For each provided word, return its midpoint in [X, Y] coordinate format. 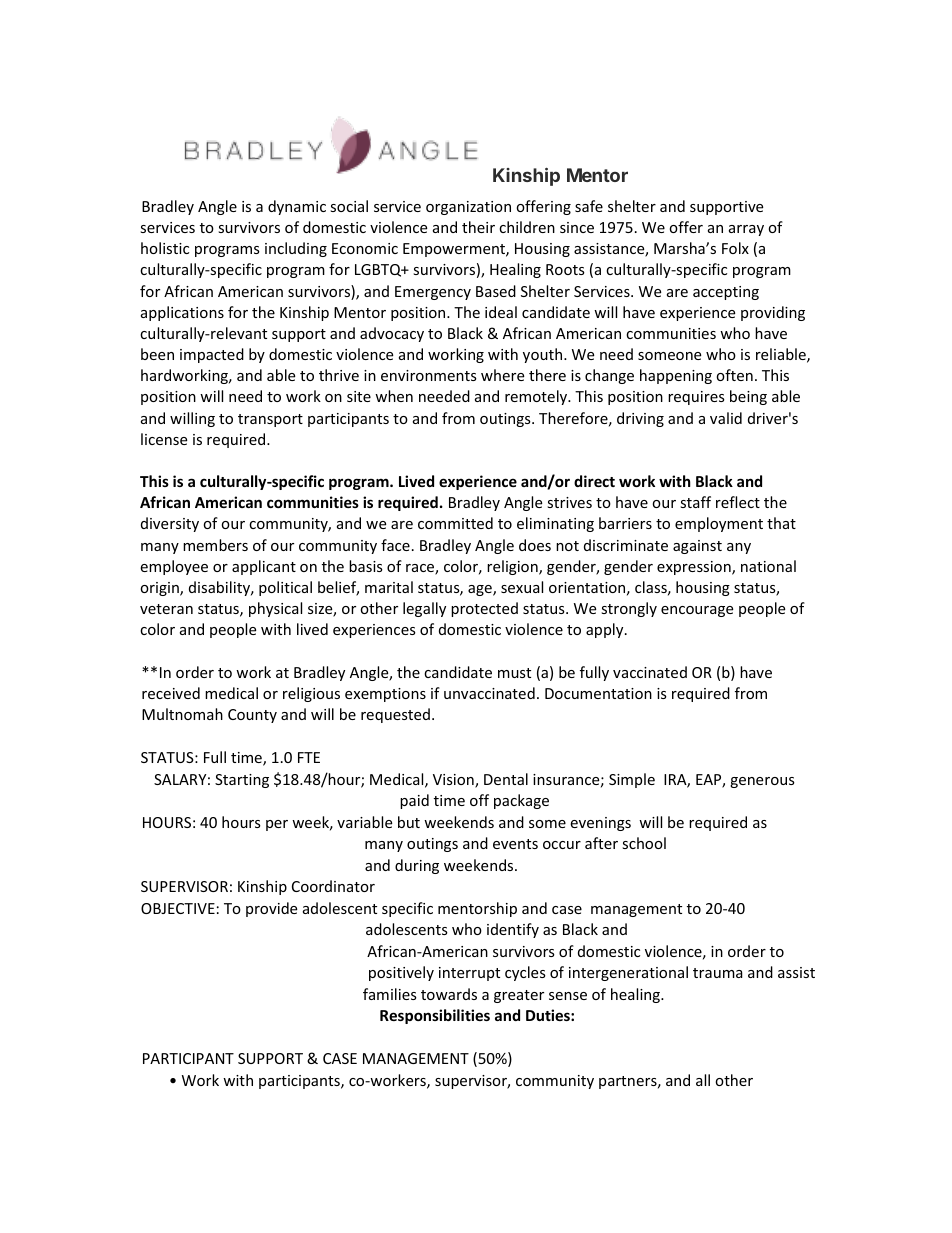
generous [762, 782]
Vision [454, 781]
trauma [718, 973]
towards [449, 994]
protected [484, 609]
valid [726, 418]
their [478, 227]
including [296, 249]
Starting [242, 781]
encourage [697, 611]
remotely [537, 397]
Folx [735, 248]
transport [270, 420]
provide [271, 909]
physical [275, 609]
